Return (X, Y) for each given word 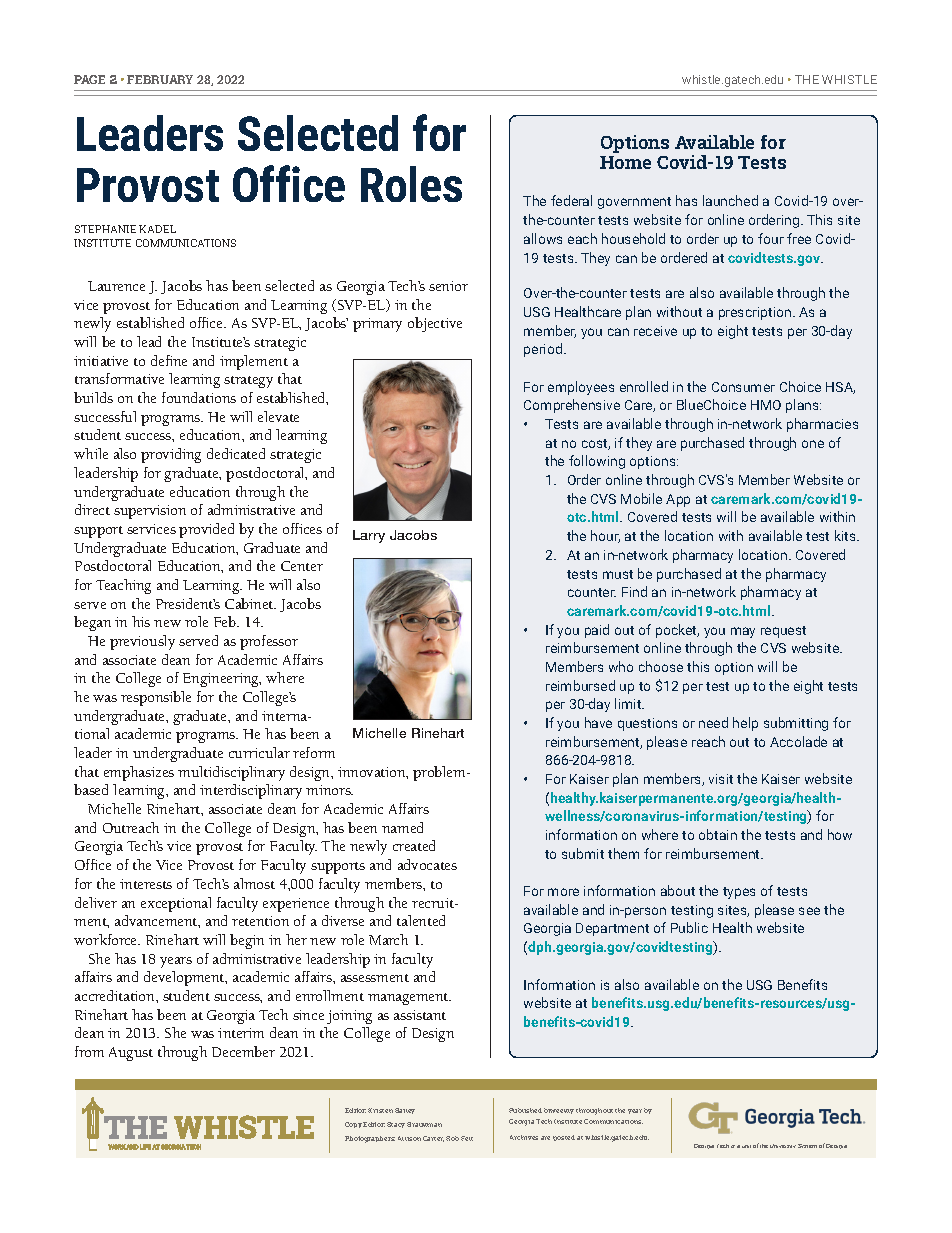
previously (142, 642)
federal (571, 200)
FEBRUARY (160, 79)
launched (730, 200)
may (743, 632)
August (131, 1054)
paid (597, 631)
